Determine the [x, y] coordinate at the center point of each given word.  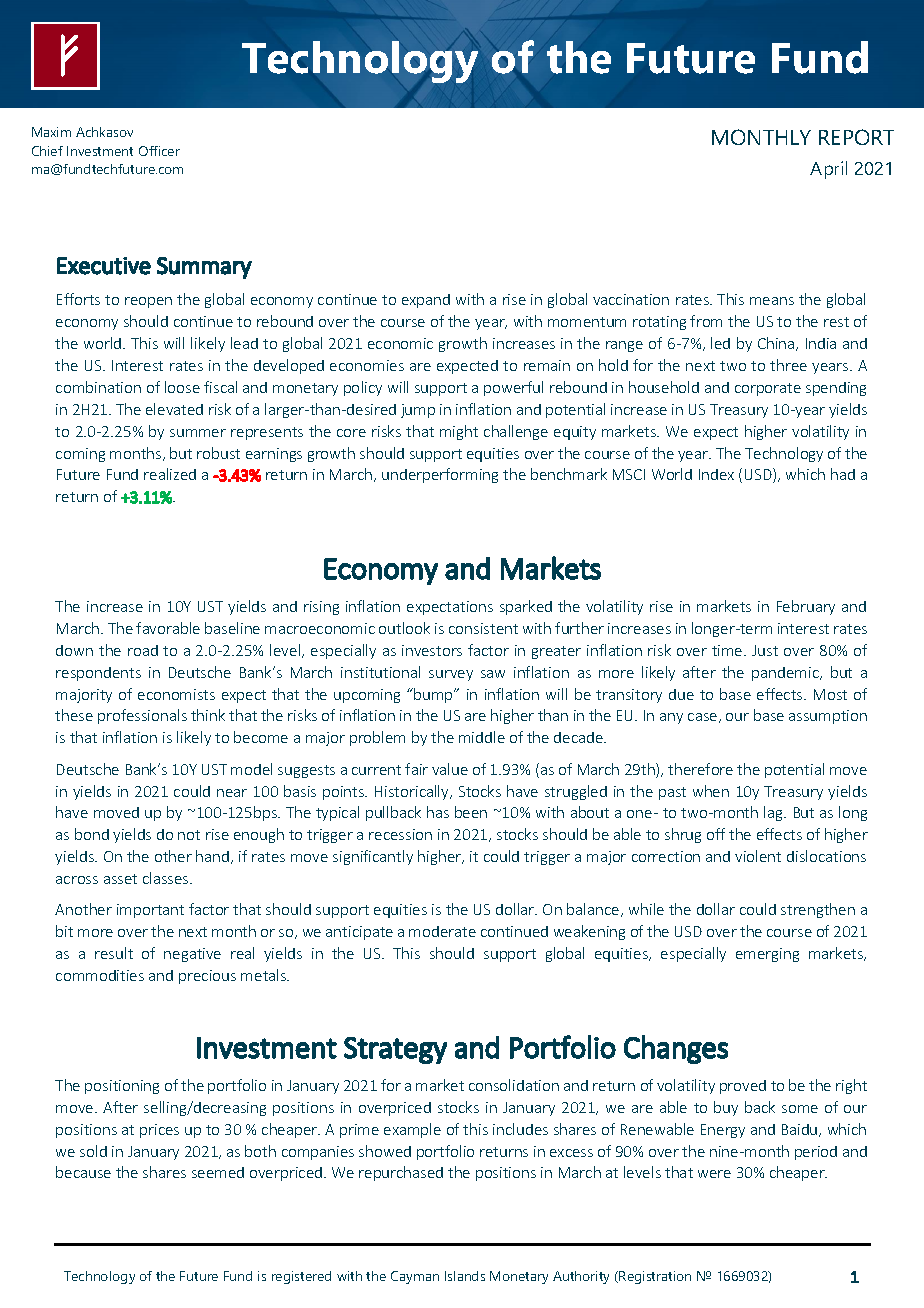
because [83, 1172]
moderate [442, 931]
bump [434, 695]
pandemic [786, 674]
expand [426, 301]
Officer [159, 151]
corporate [768, 389]
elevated [174, 409]
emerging [767, 955]
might [459, 432]
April [828, 170]
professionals [142, 716]
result [114, 953]
